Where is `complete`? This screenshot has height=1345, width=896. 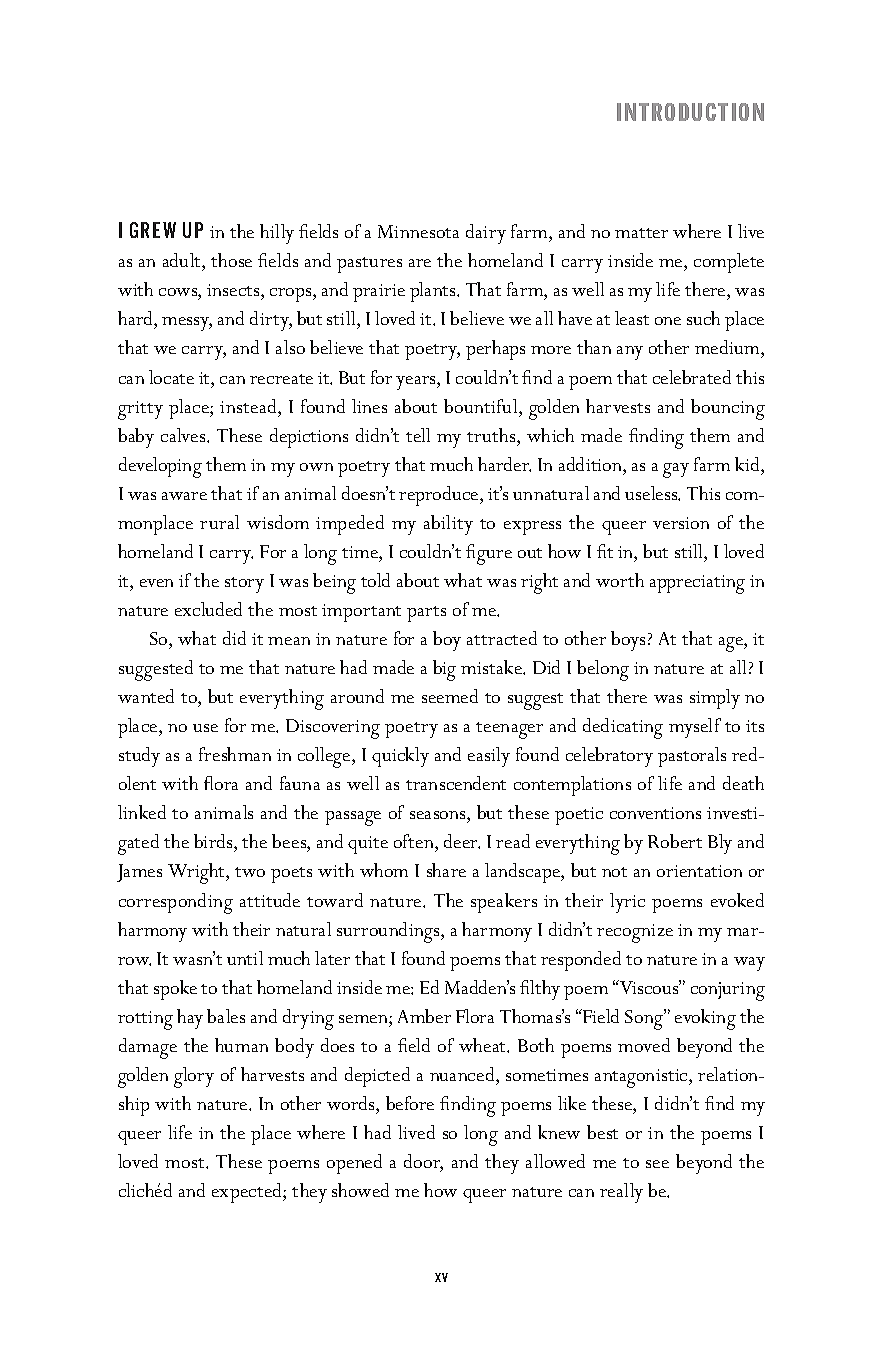 complete is located at coordinates (729, 263).
